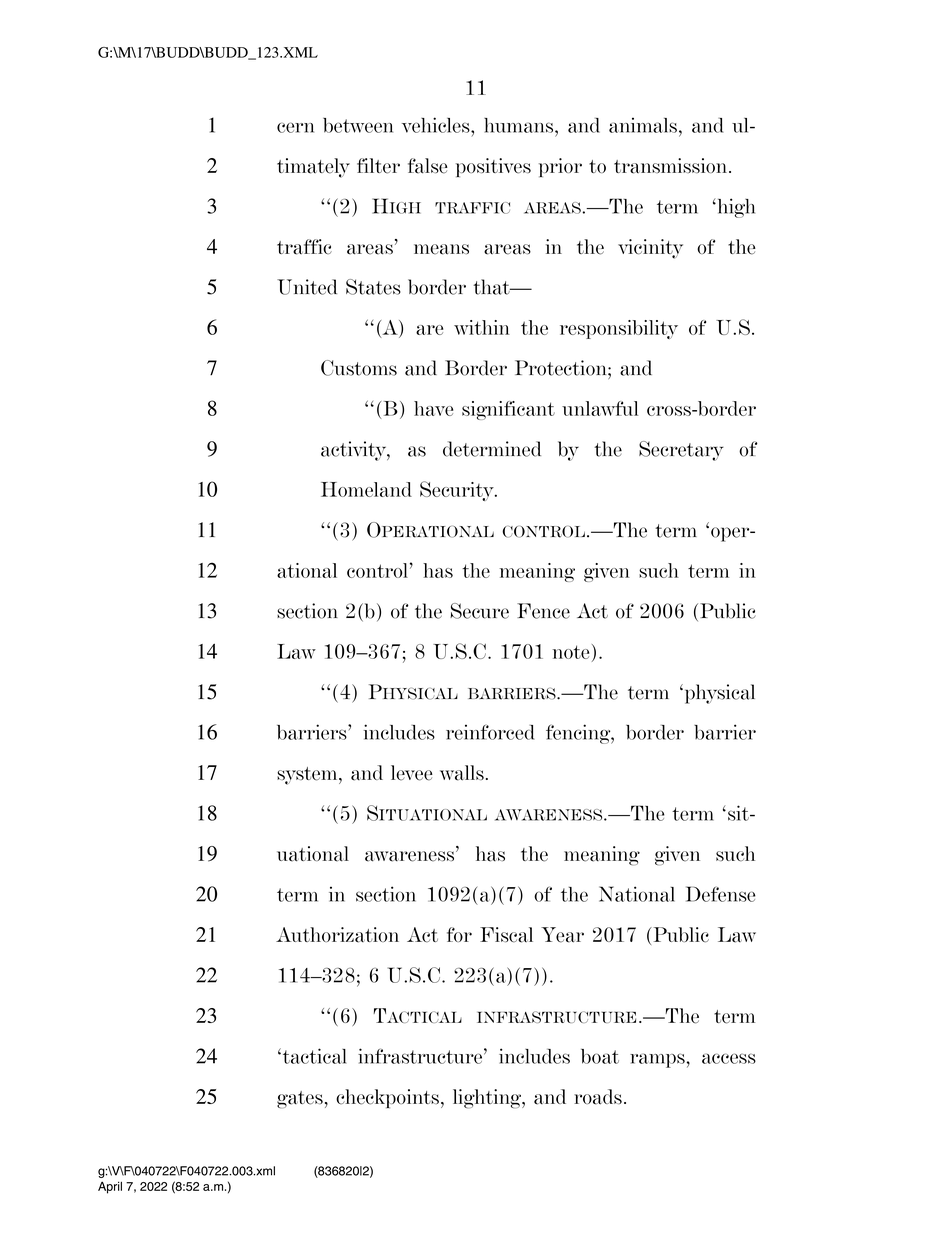  Describe the element at coordinates (672, 166) in the screenshot. I see `transmission` at that location.
